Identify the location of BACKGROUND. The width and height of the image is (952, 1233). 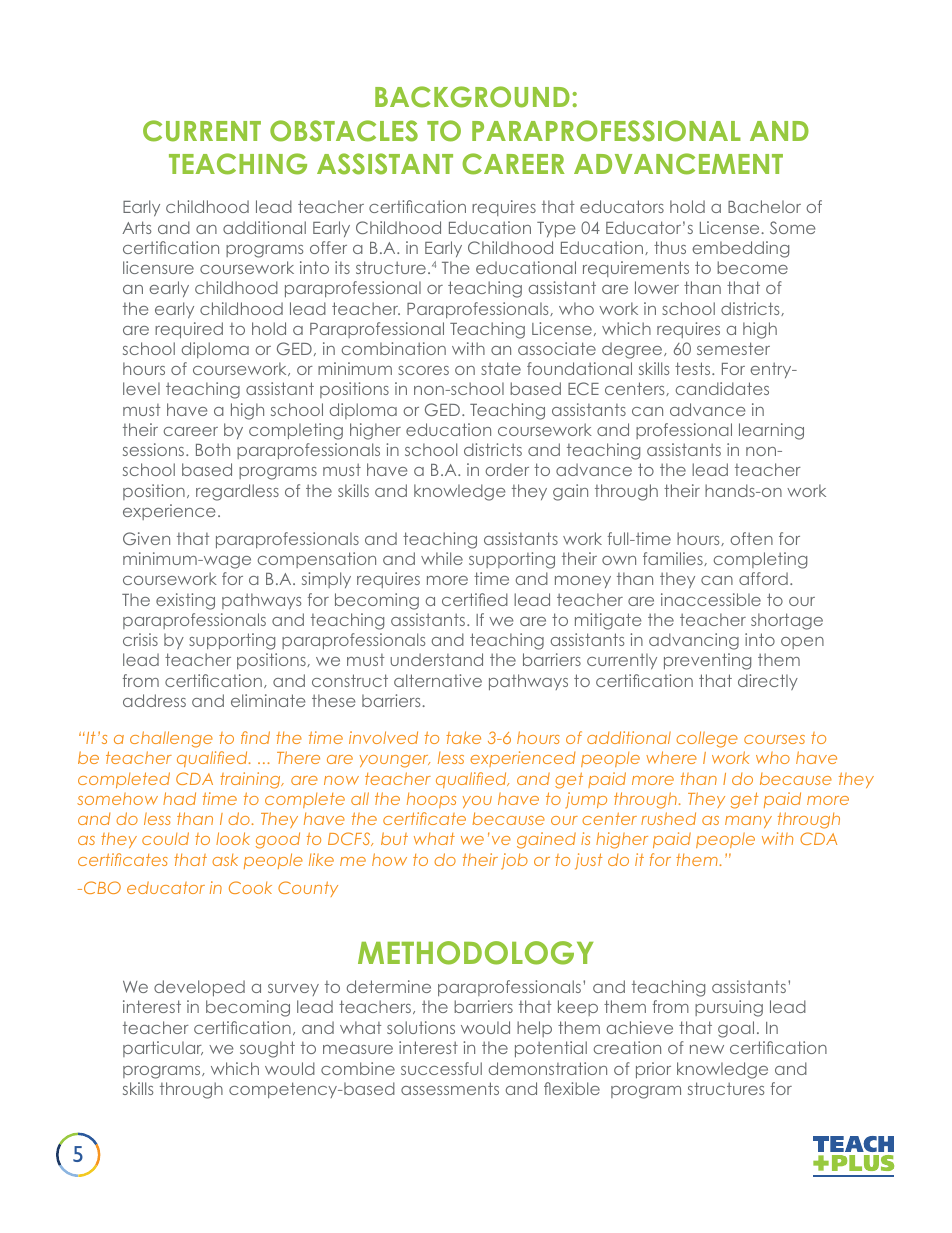
(472, 97).
